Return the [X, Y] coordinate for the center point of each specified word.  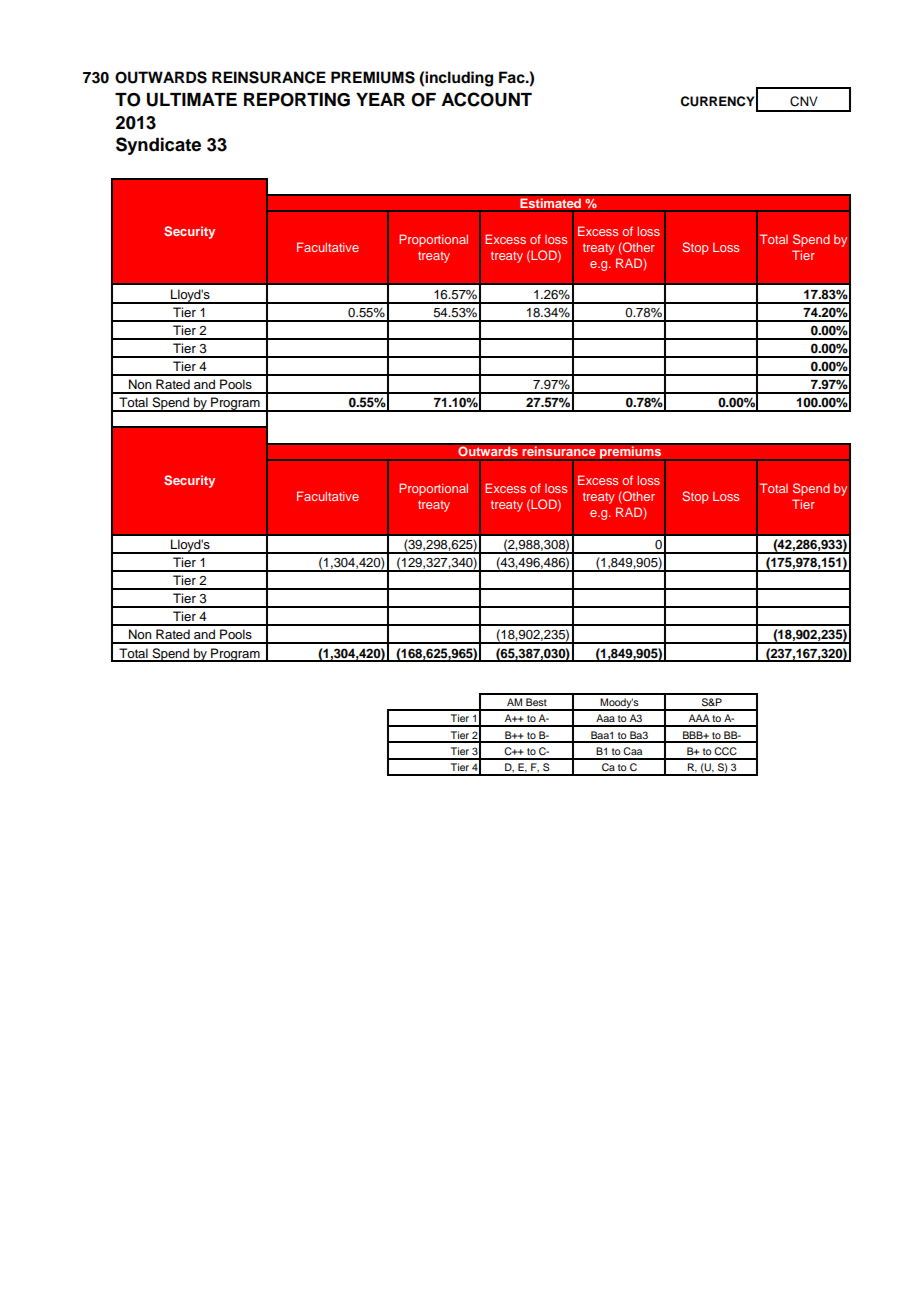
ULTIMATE [192, 100]
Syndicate [158, 146]
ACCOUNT [486, 99]
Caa [632, 751]
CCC [725, 751]
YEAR [380, 99]
